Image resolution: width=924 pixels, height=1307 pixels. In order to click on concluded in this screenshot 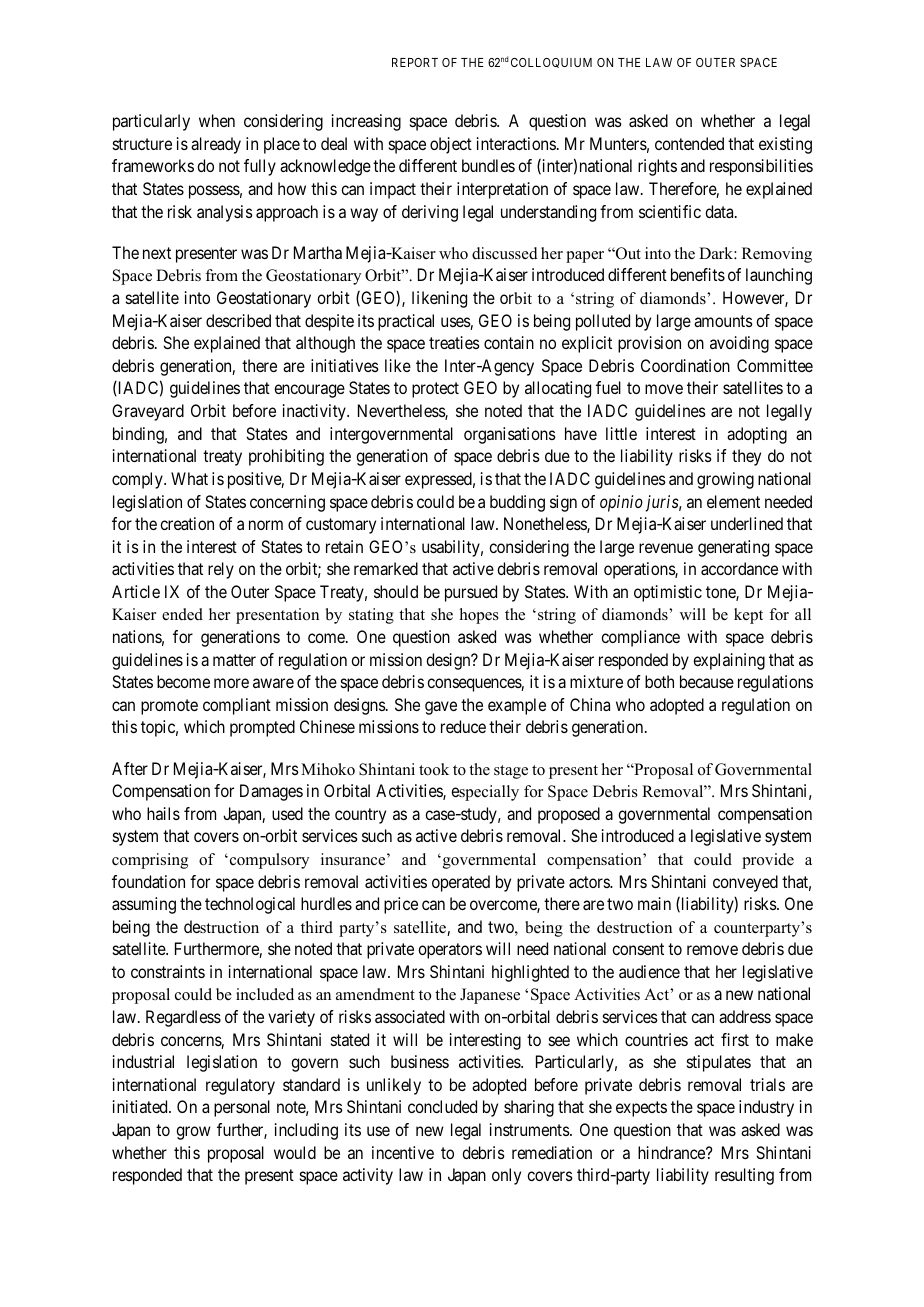, I will do `click(442, 1106)`.
